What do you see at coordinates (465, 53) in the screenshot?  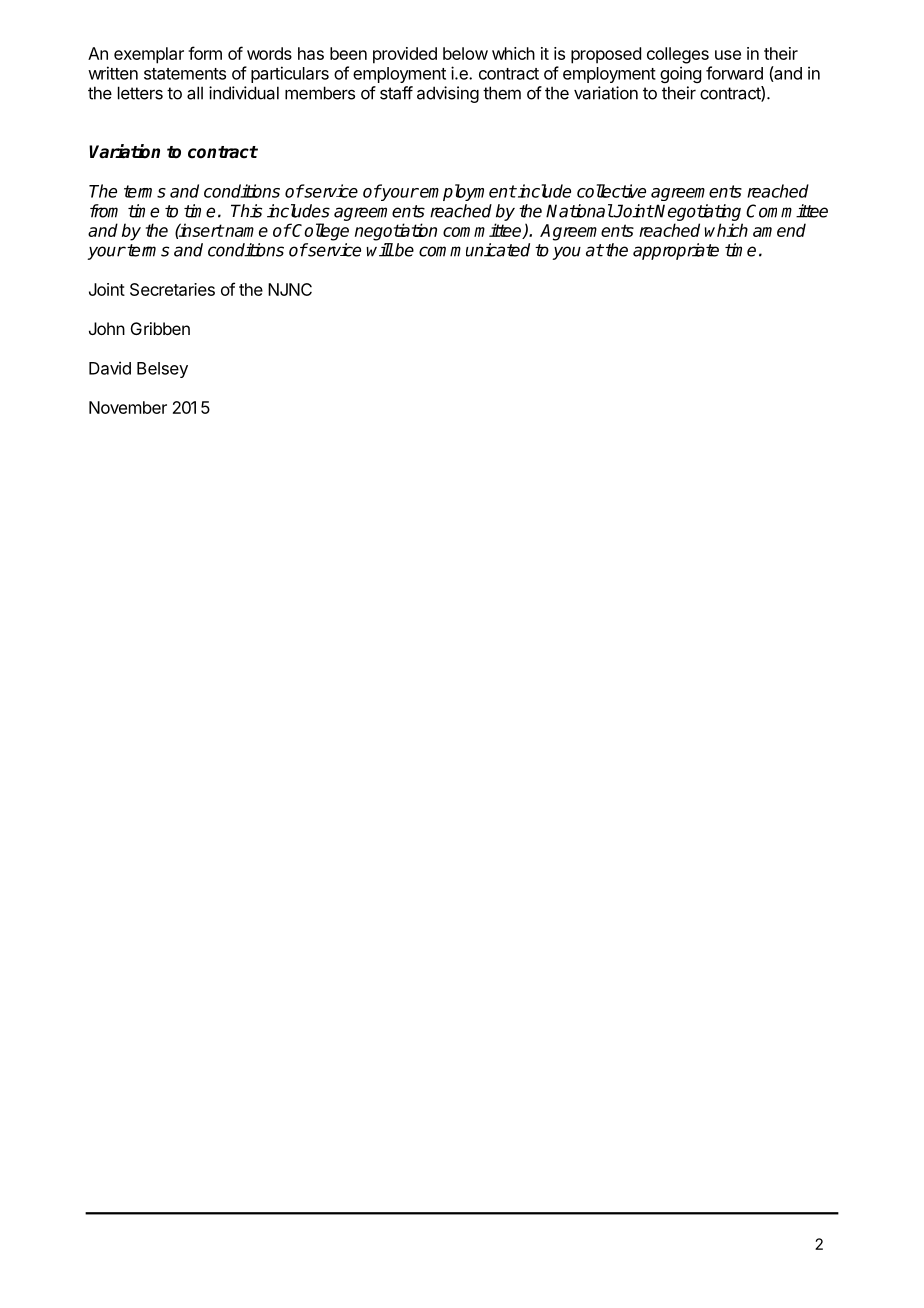 I see `below` at bounding box center [465, 53].
